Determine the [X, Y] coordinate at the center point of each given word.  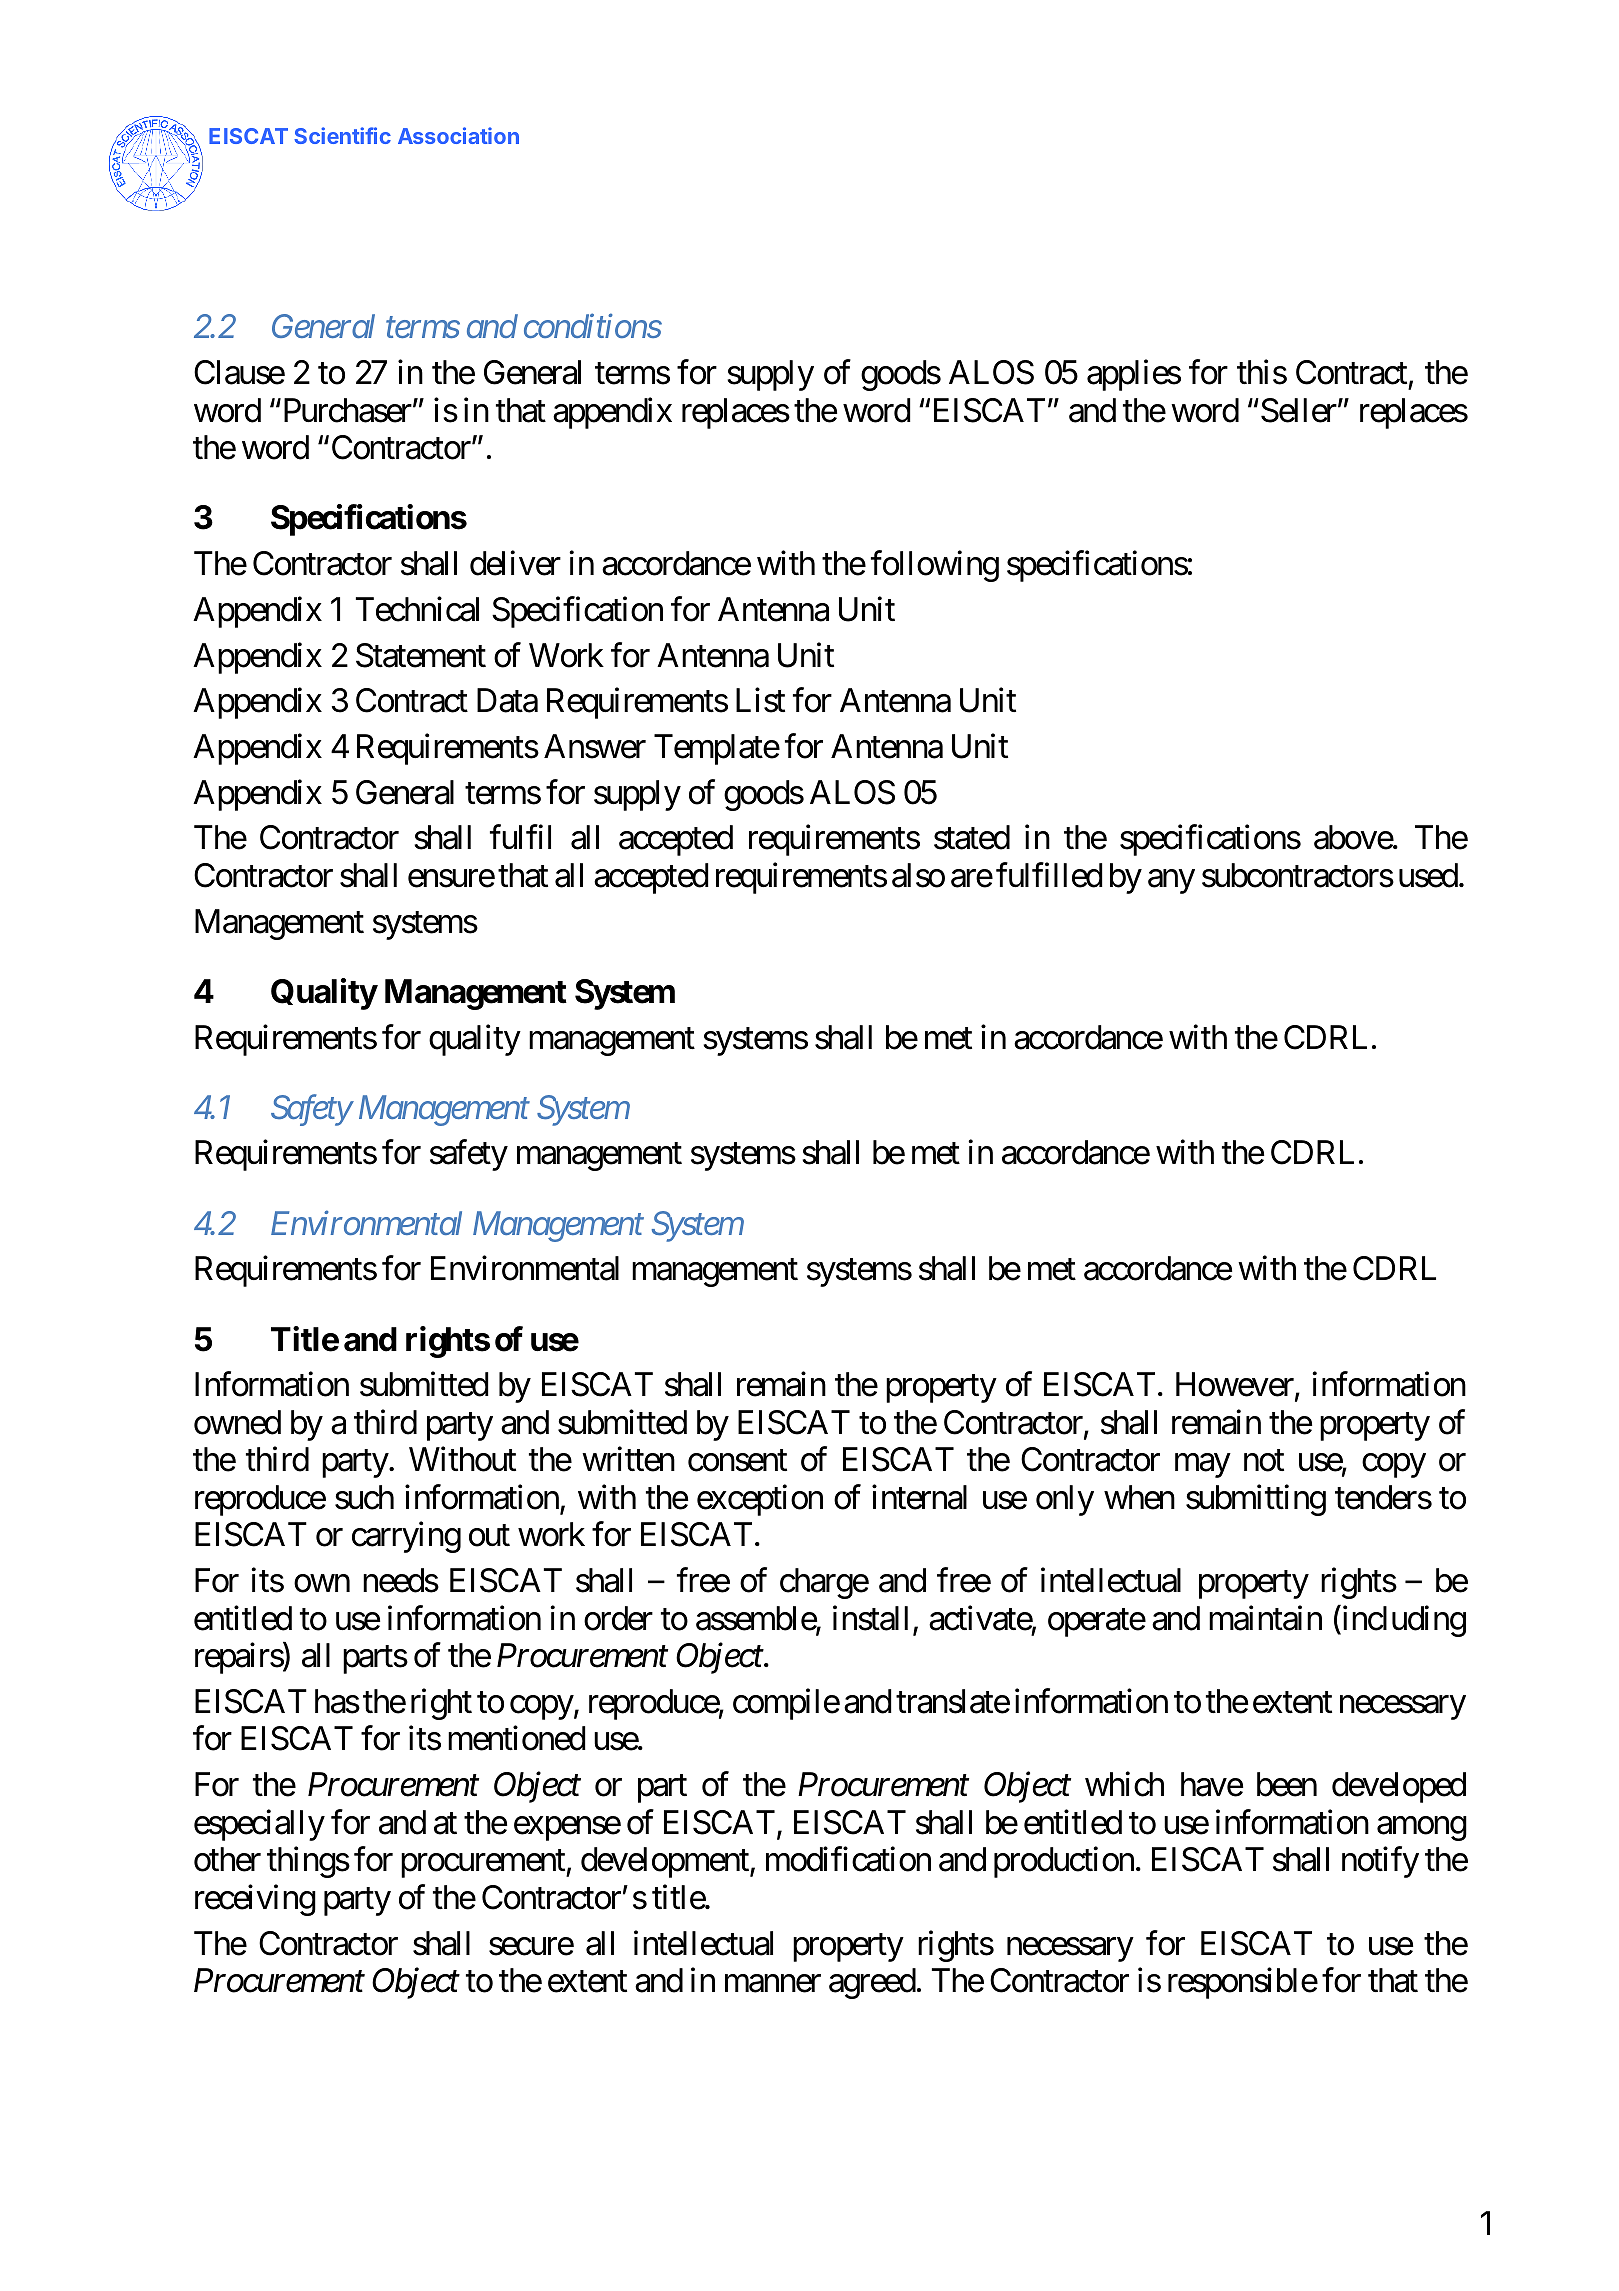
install [870, 1618]
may [1202, 1466]
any [1171, 882]
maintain [1265, 1618]
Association [458, 135]
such [364, 1497]
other [227, 1859]
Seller [1299, 410]
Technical [417, 609]
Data [507, 701]
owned [237, 1422]
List [760, 700]
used [1428, 875]
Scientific [342, 135]
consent [737, 1461]
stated [972, 837]
